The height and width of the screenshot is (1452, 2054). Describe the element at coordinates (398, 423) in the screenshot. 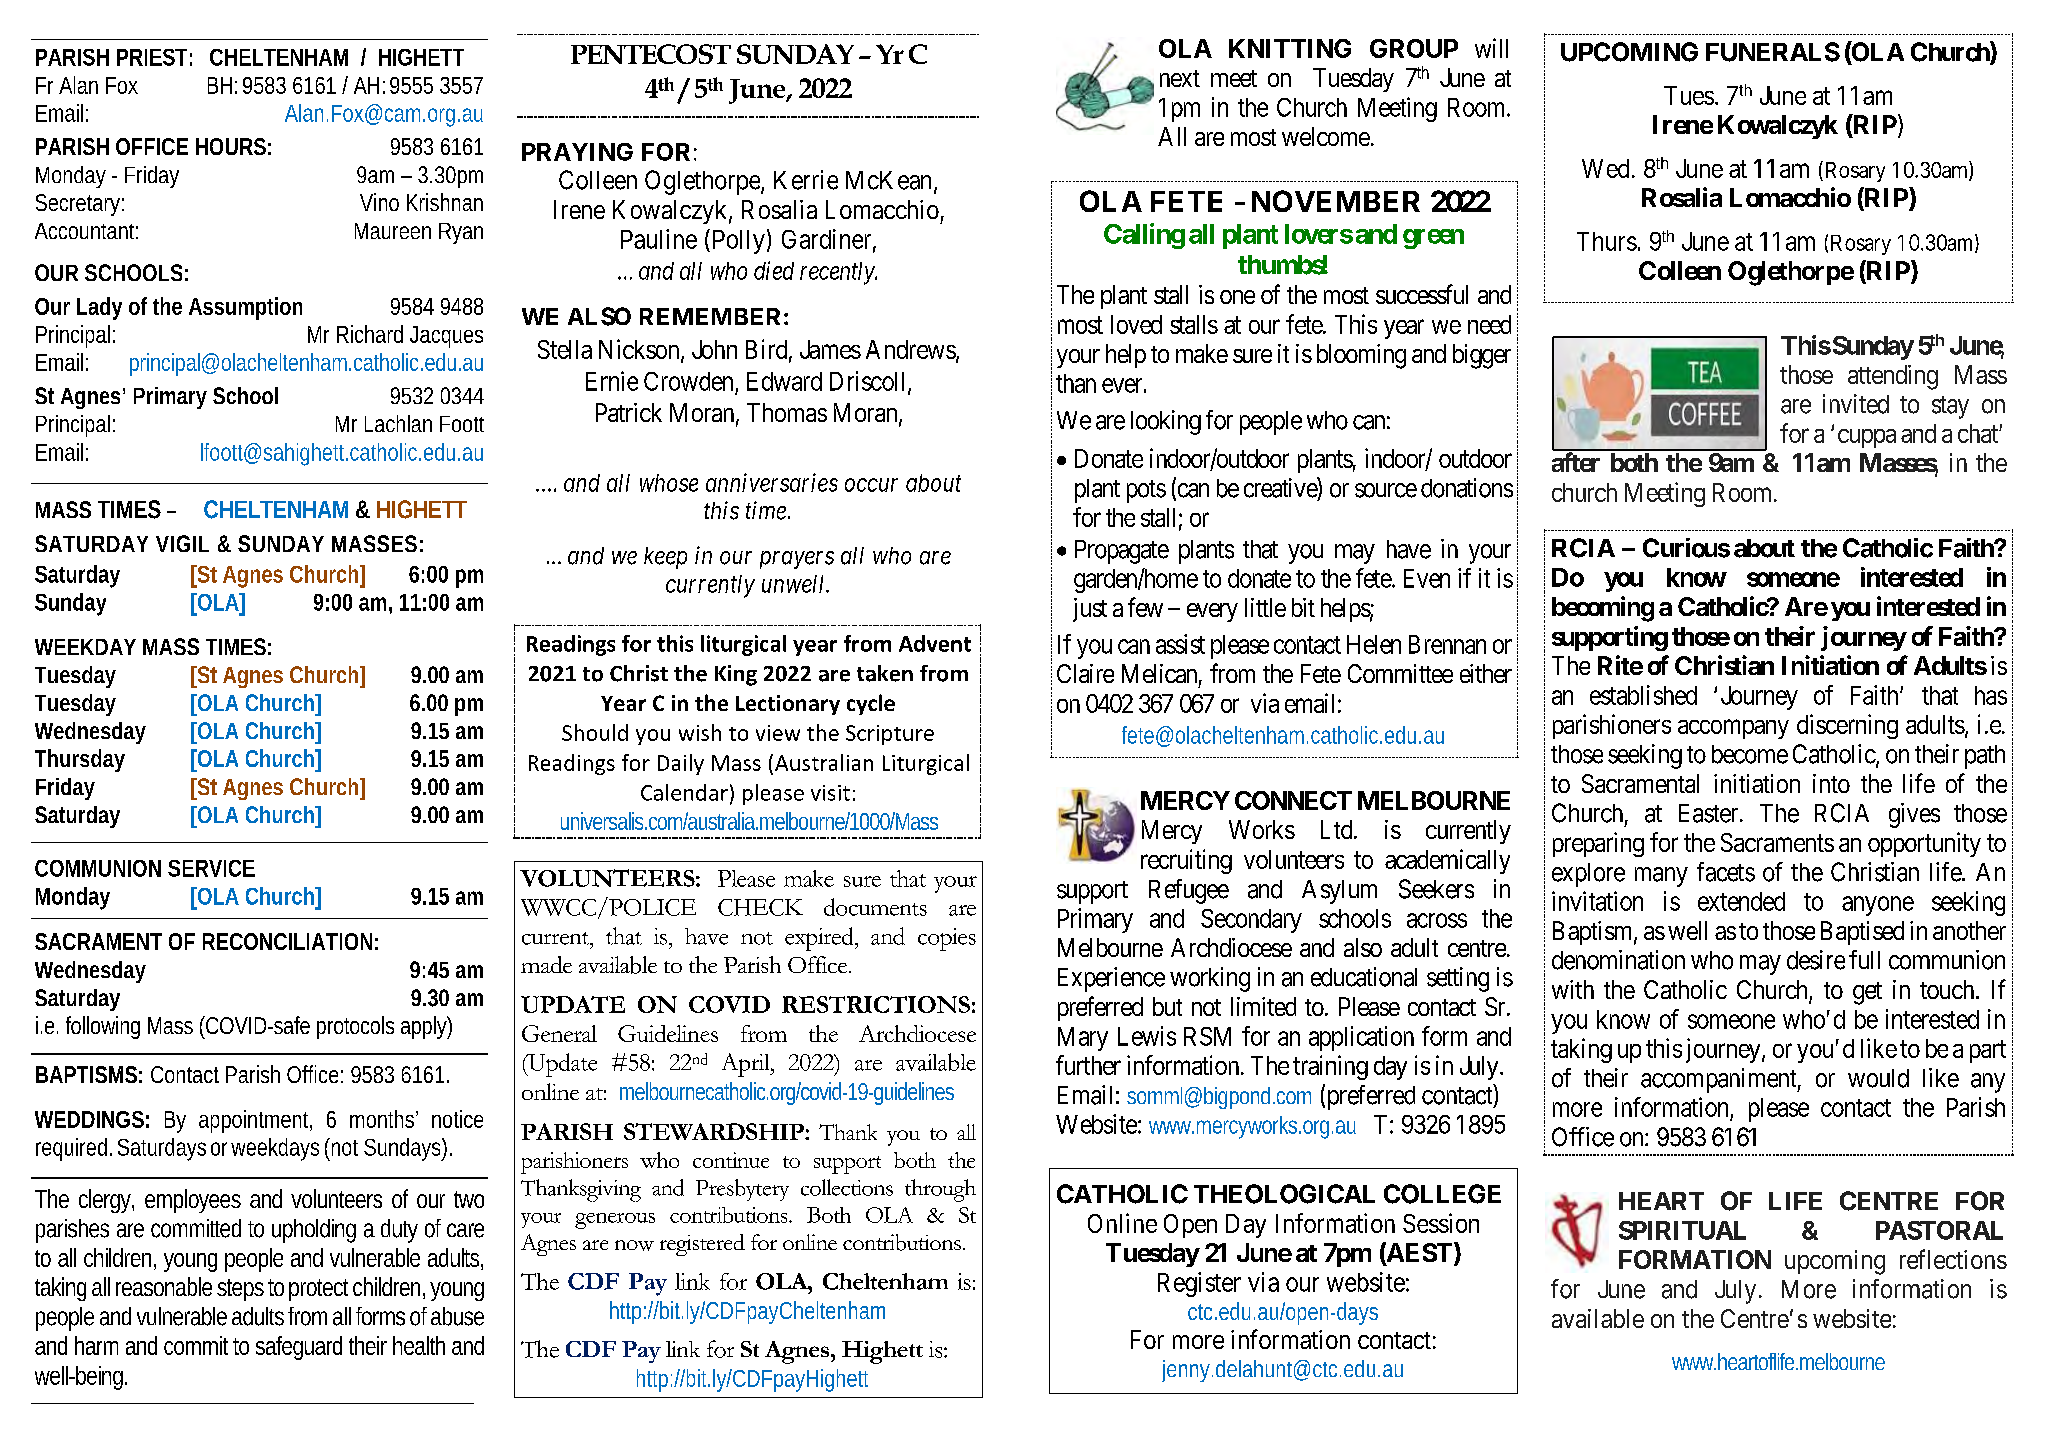

I see `Lachlan` at that location.
